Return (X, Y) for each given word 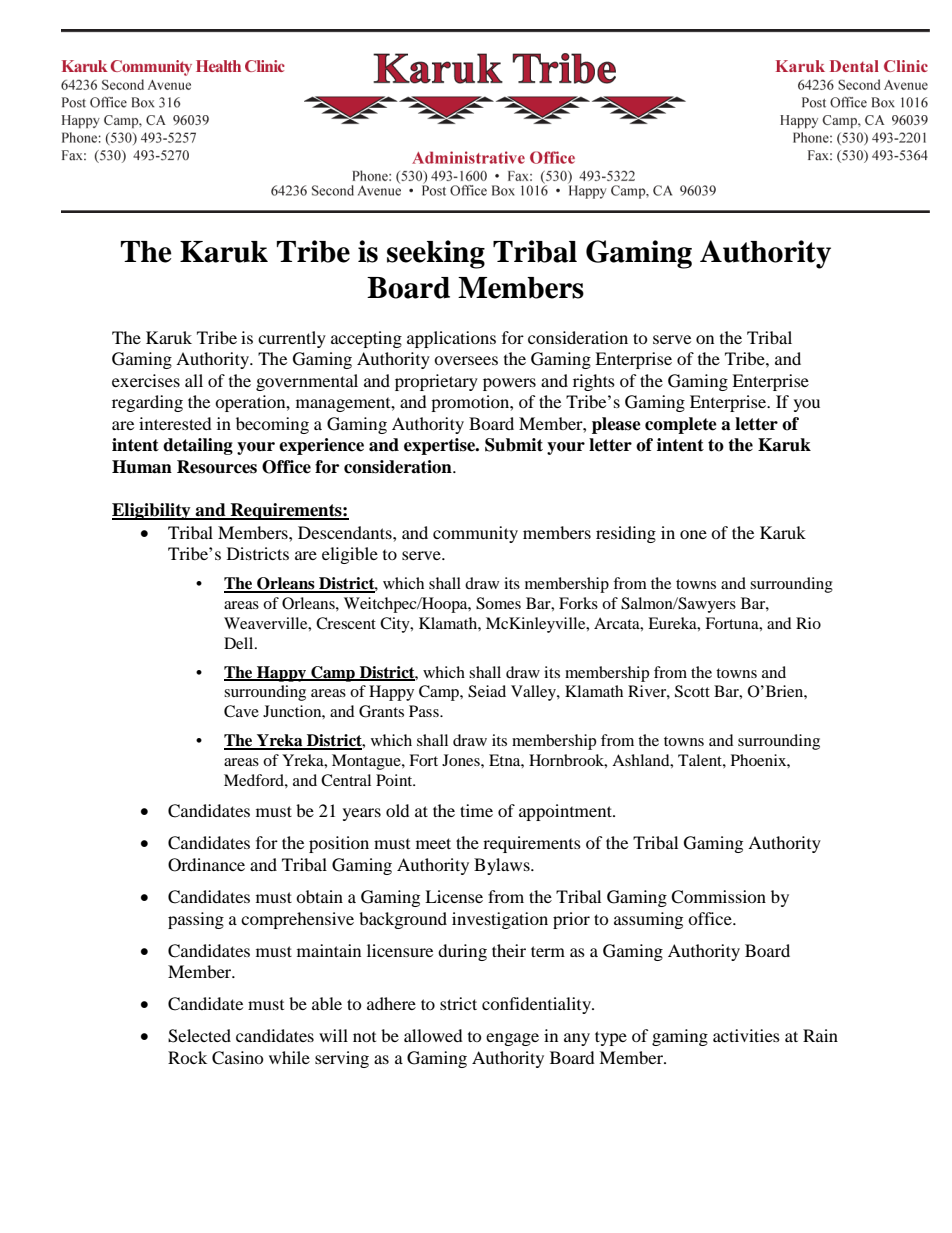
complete (681, 425)
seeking (436, 254)
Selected (199, 1036)
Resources (217, 467)
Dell (240, 643)
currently (292, 339)
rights (594, 382)
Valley (534, 693)
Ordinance (206, 865)
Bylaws (503, 866)
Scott (692, 691)
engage (512, 1039)
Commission (718, 897)
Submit (514, 445)
